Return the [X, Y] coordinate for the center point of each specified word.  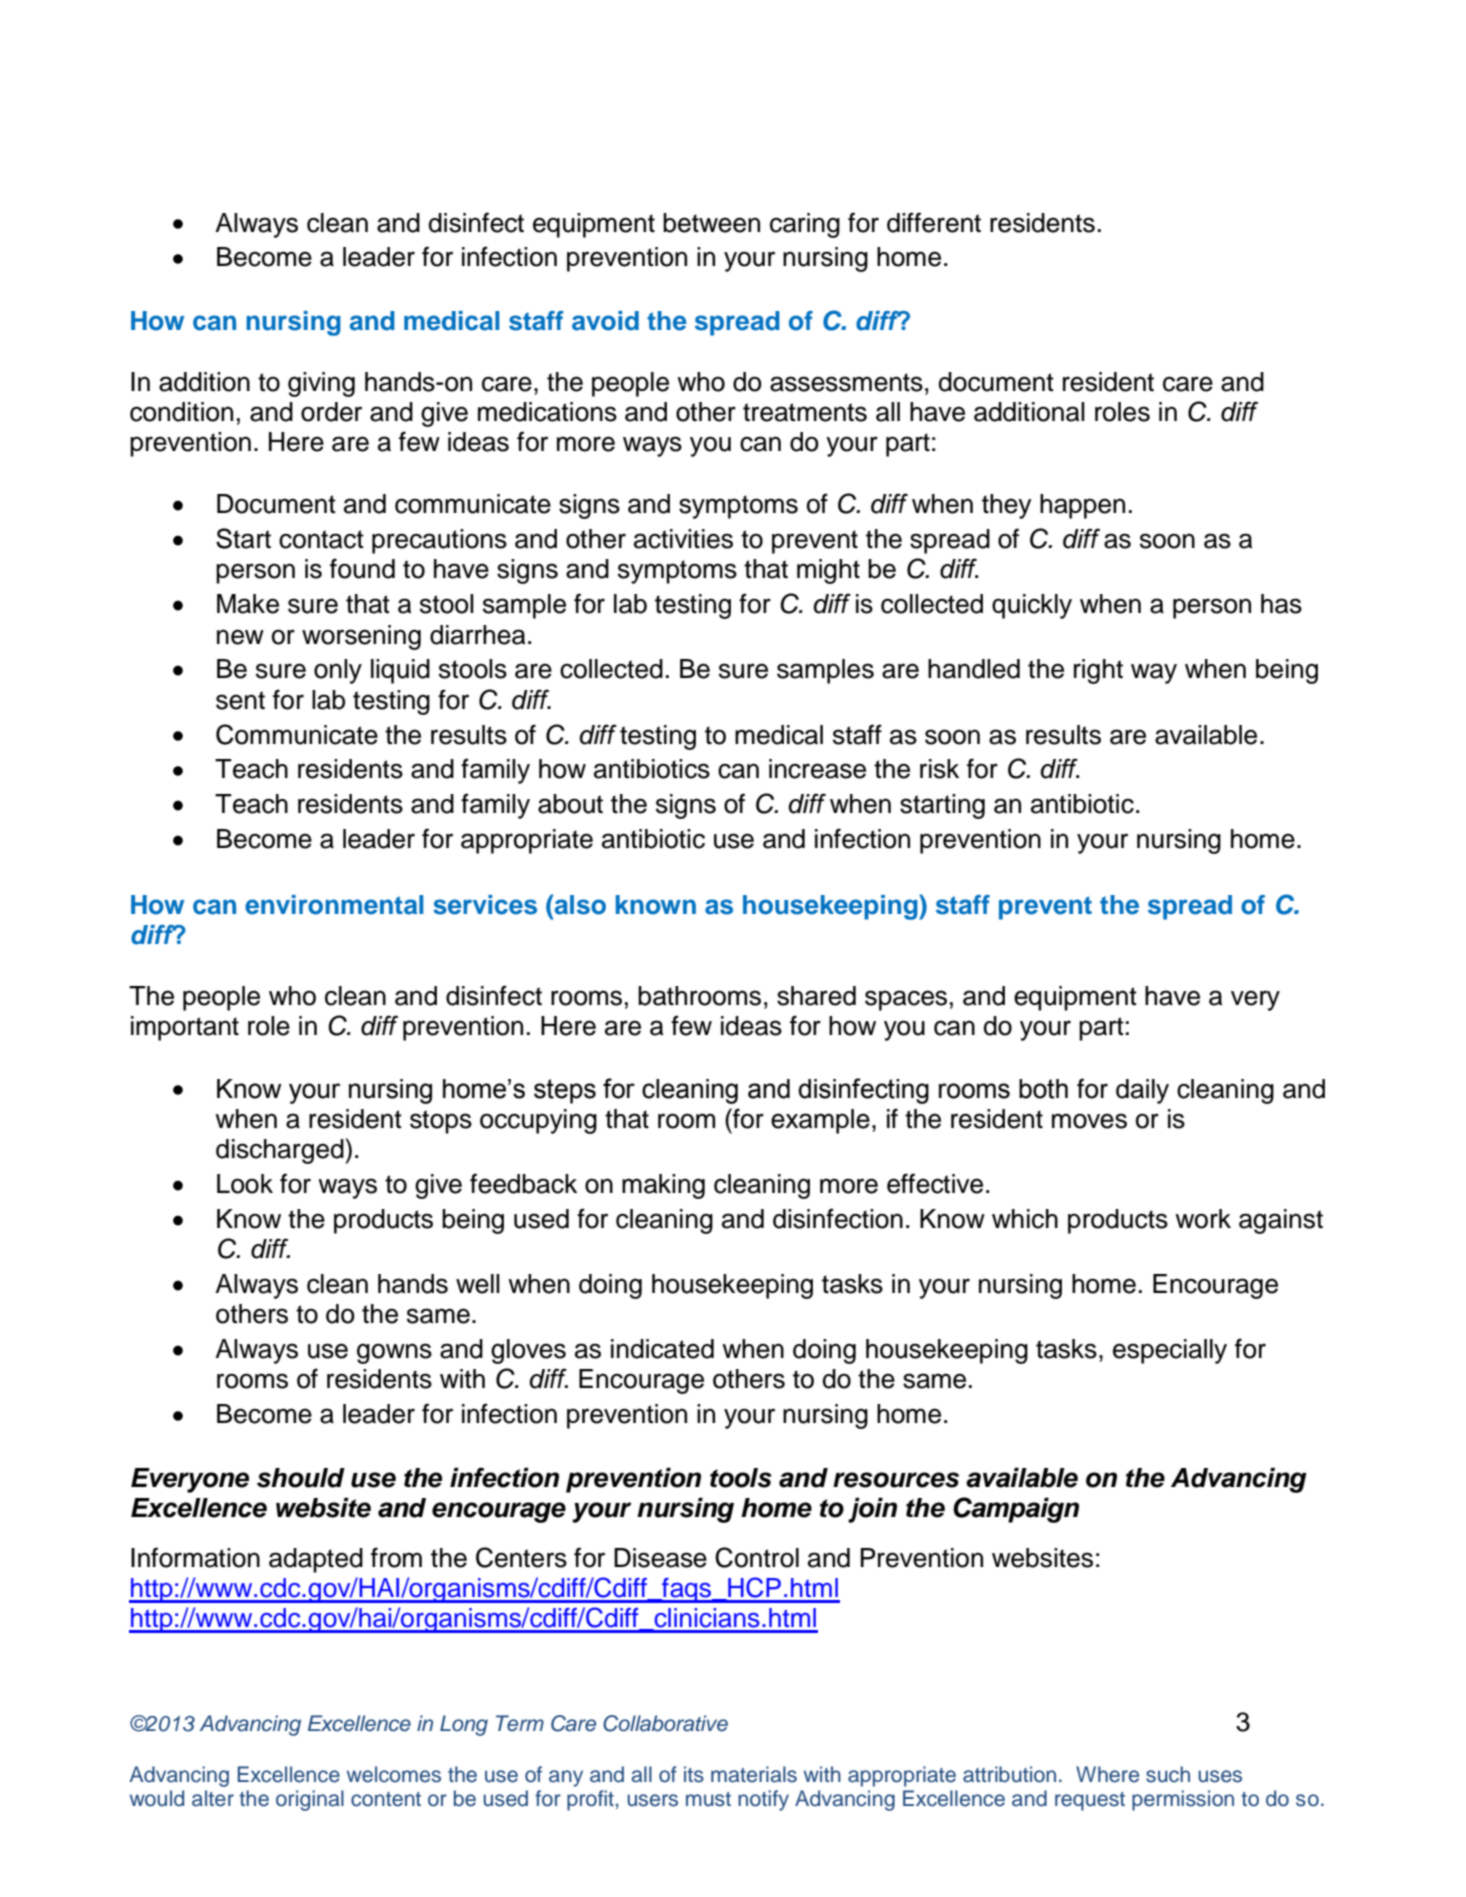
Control [757, 1557]
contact [321, 539]
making [663, 1186]
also [580, 905]
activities [683, 539]
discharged [280, 1151]
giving [321, 384]
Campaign [1016, 1510]
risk [939, 769]
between [711, 223]
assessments [846, 382]
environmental [334, 905]
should [301, 1478]
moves [1089, 1121]
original [310, 1800]
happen [1082, 506]
